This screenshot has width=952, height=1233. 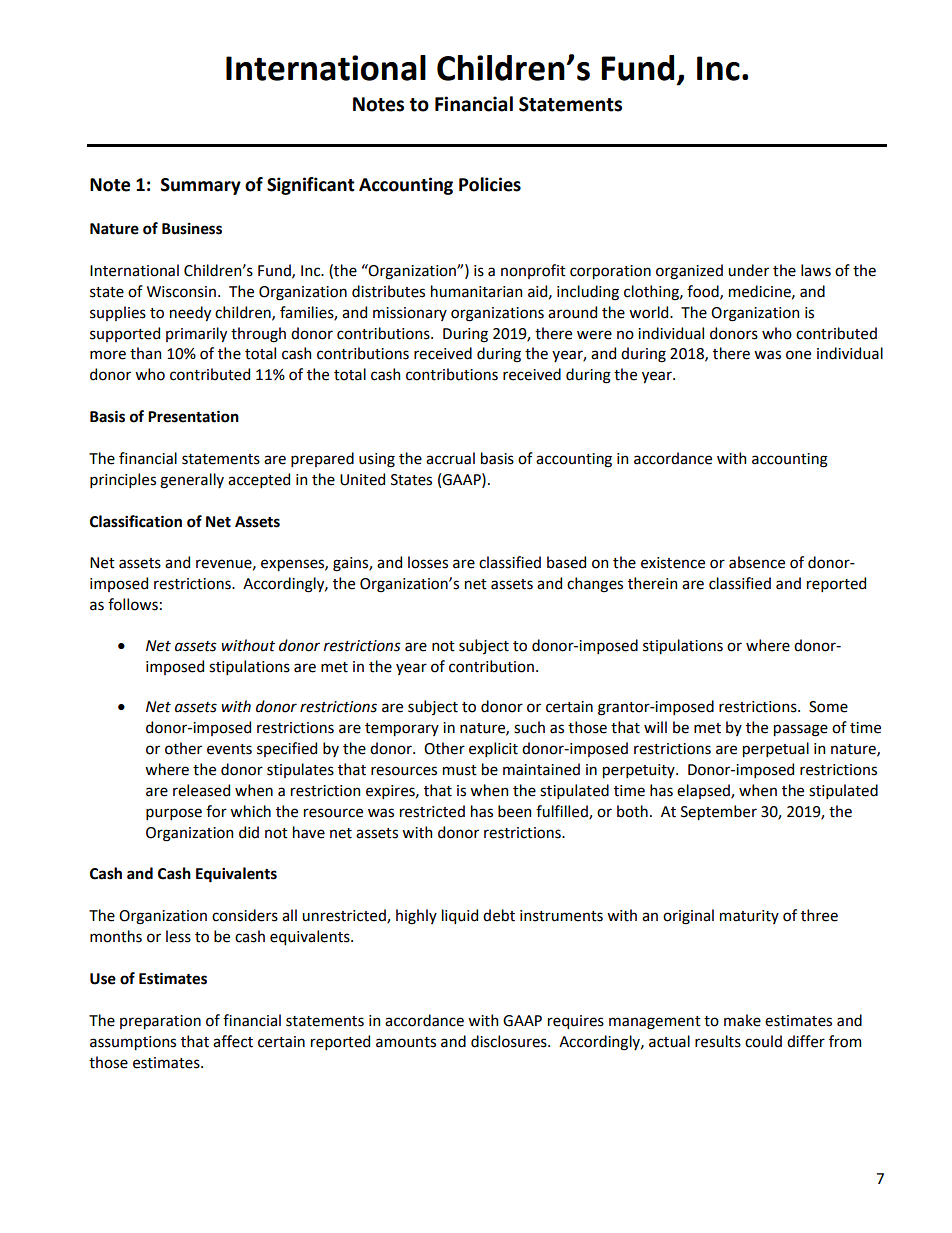 I want to click on make, so click(x=742, y=1020).
